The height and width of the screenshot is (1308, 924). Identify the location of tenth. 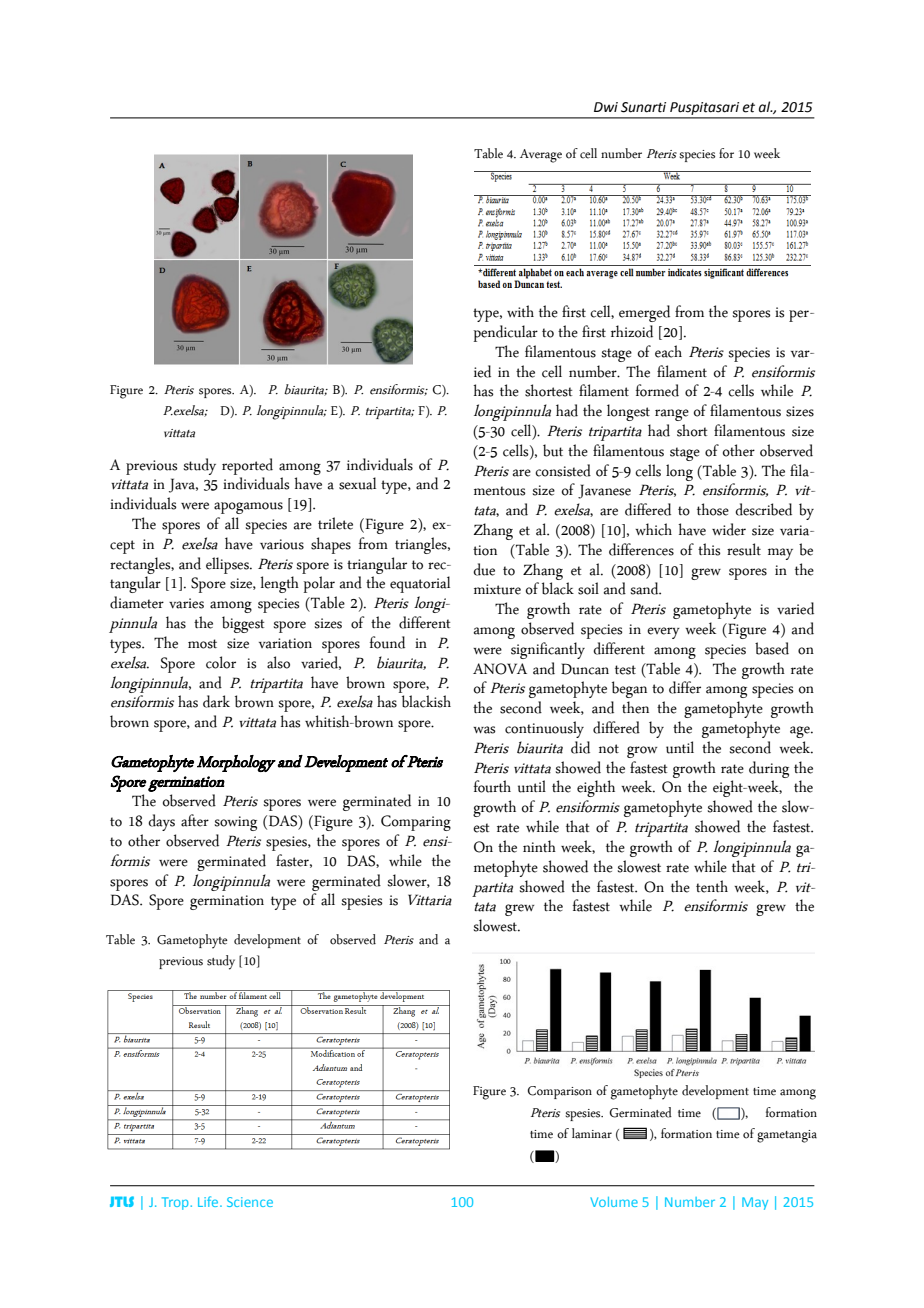
(712, 886).
